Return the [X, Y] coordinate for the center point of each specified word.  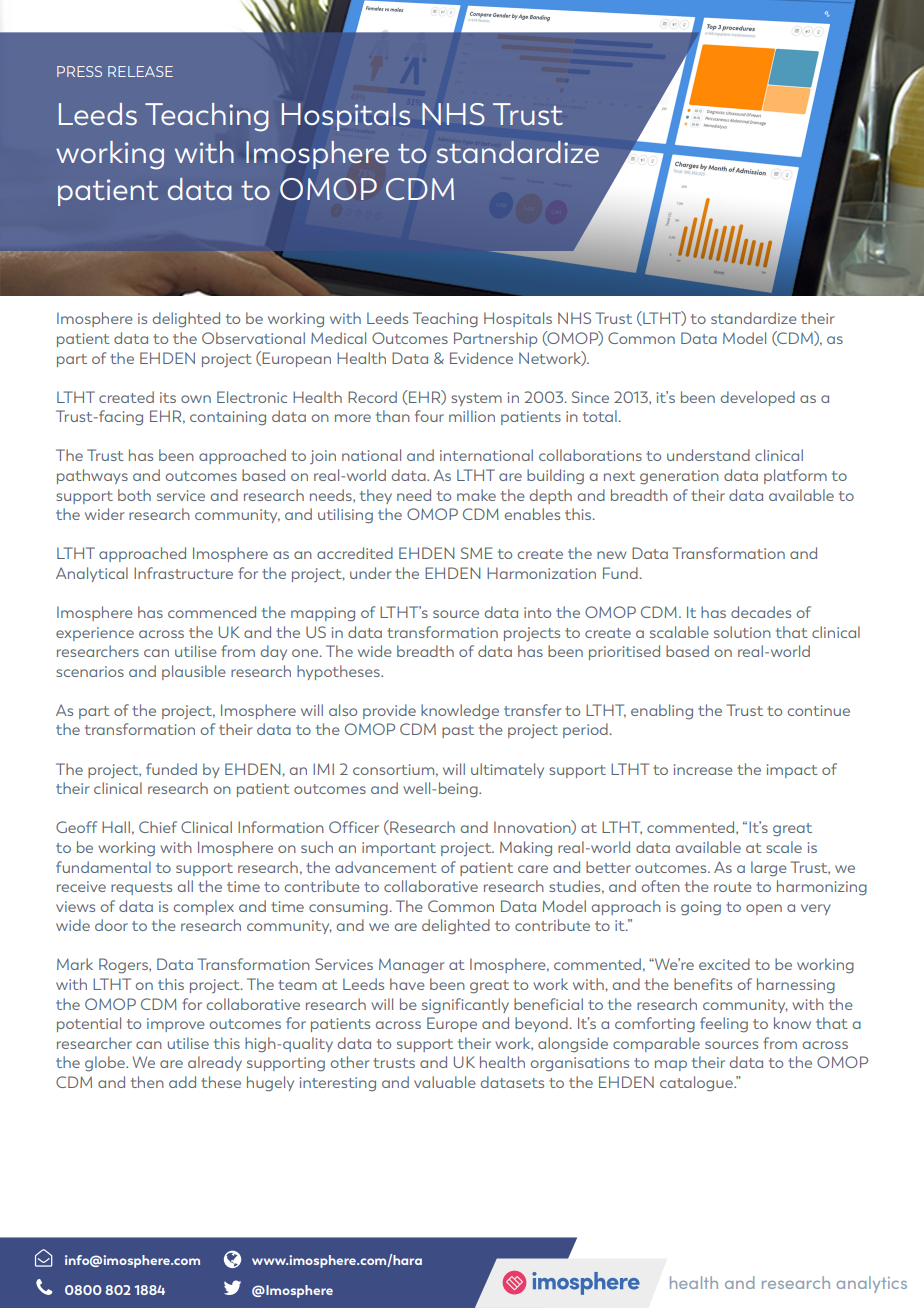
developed [758, 398]
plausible [194, 672]
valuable [445, 1082]
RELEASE [140, 71]
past [458, 731]
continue [819, 710]
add [182, 1082]
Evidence [481, 358]
